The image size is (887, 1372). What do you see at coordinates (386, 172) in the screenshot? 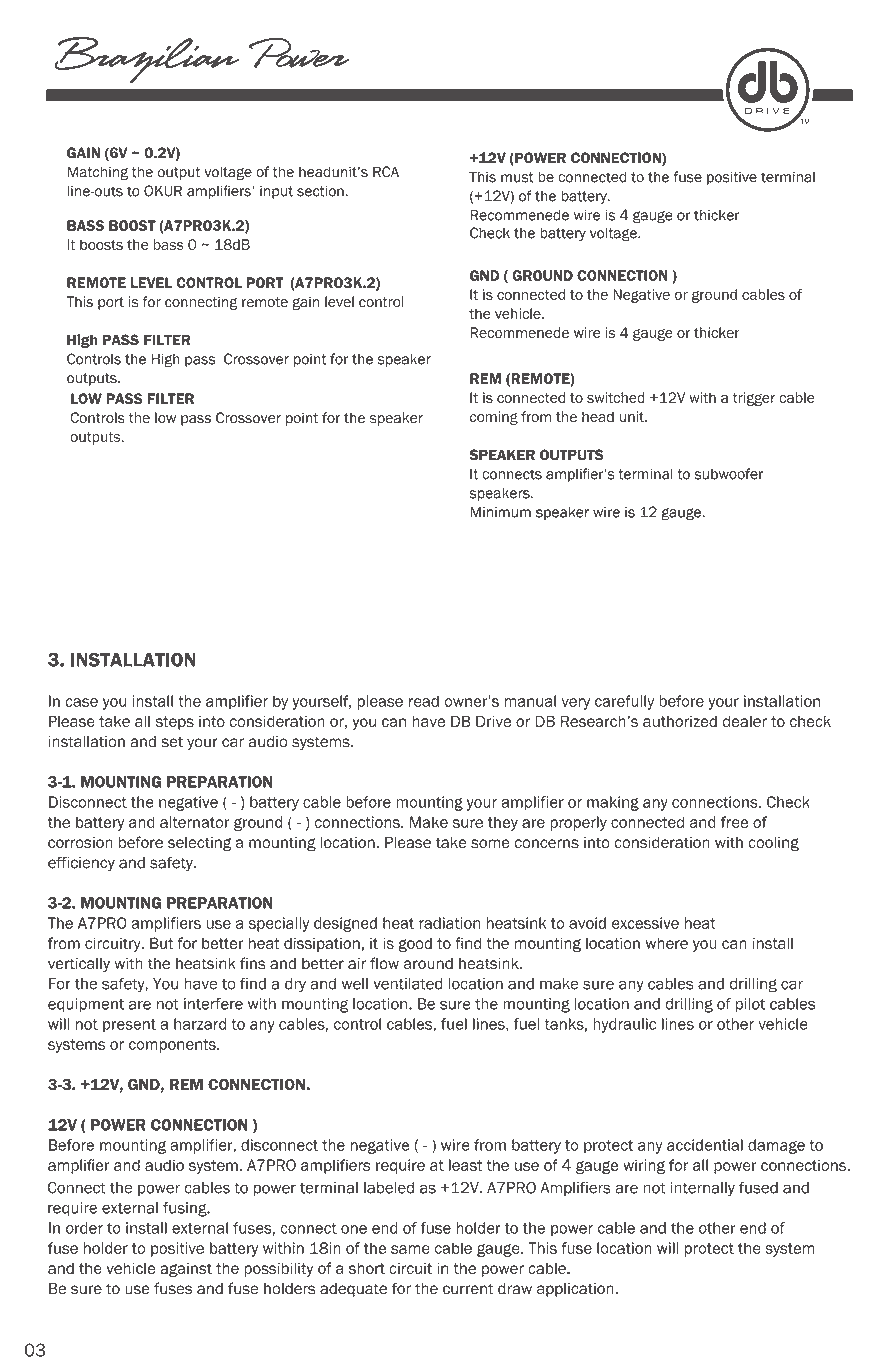
I see `RCA` at bounding box center [386, 172].
